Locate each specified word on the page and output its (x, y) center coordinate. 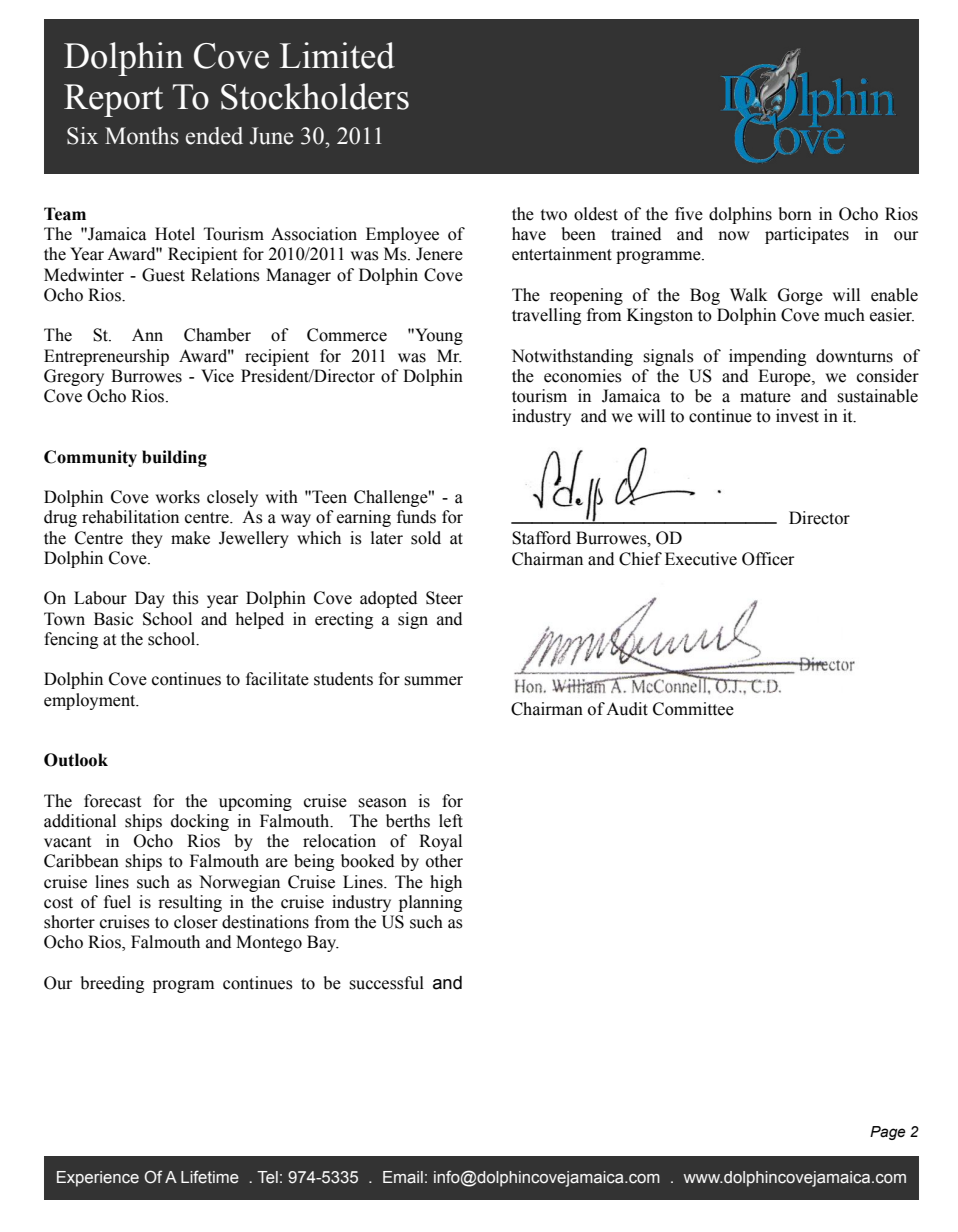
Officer (768, 559)
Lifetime (210, 1177)
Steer (444, 598)
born (795, 214)
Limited (337, 55)
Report (113, 100)
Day (150, 599)
